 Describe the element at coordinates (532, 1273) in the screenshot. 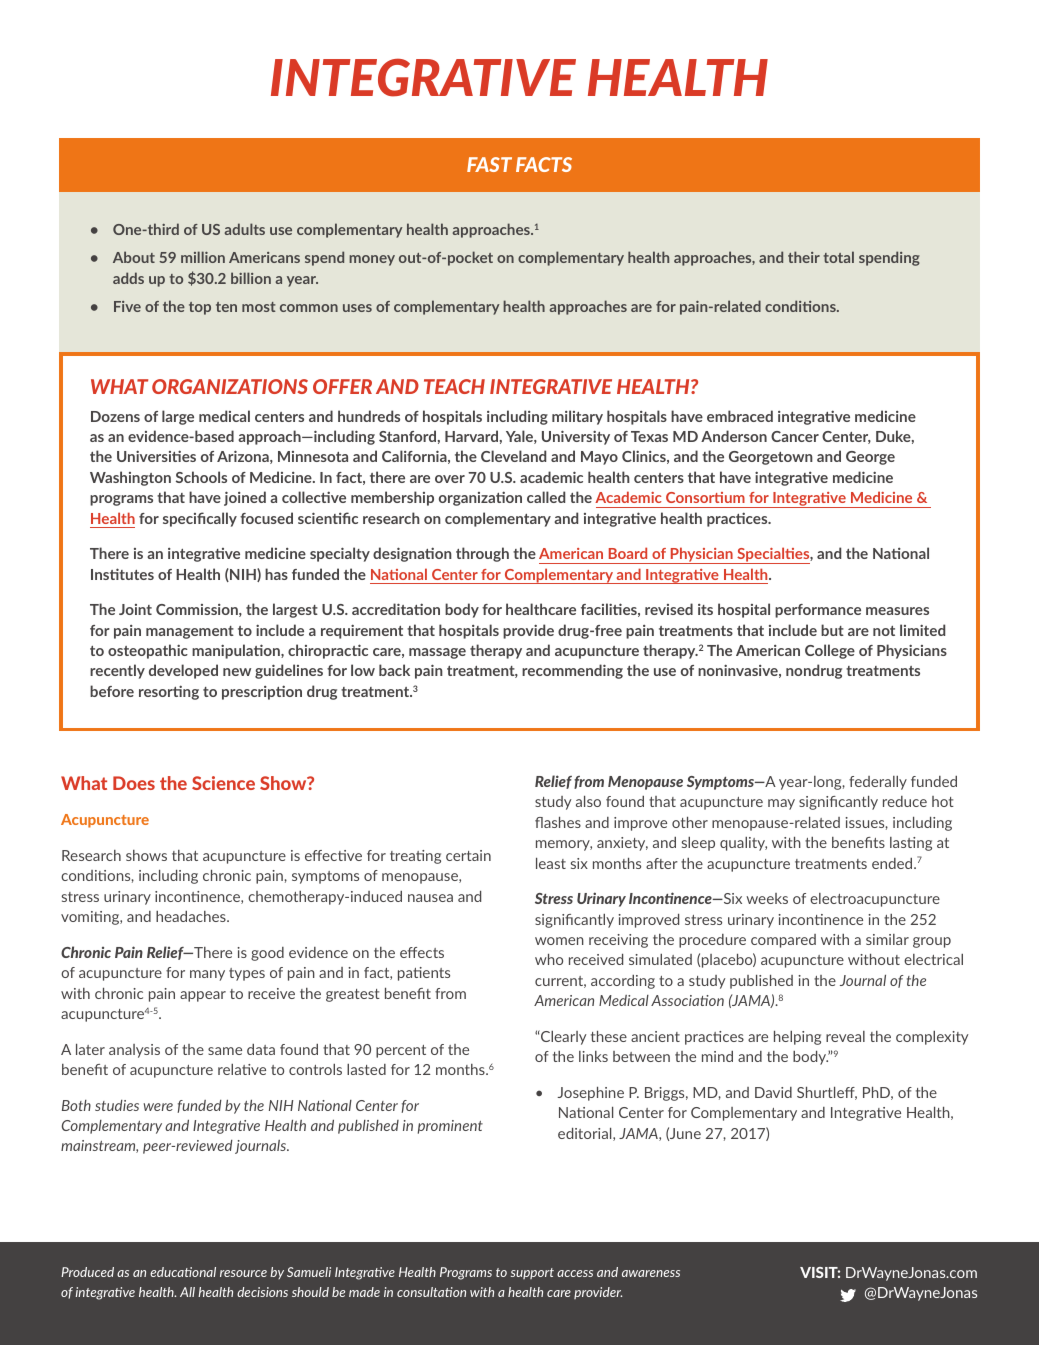

I see `support` at that location.
